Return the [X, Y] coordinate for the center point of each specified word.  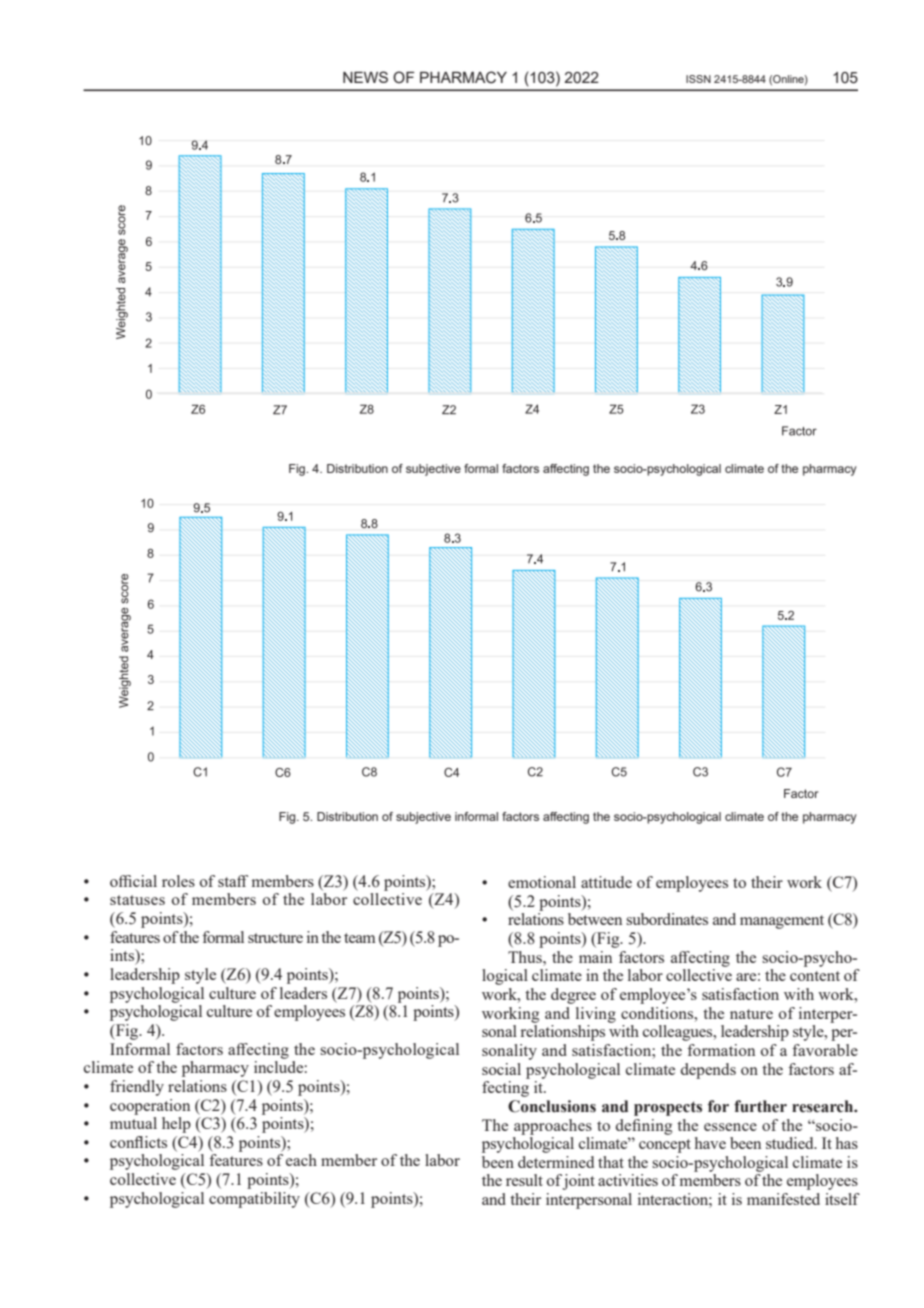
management [782, 922]
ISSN [698, 79]
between [595, 919]
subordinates [667, 919]
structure [275, 938]
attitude [606, 882]
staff [233, 881]
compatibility [254, 1200]
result [524, 1180]
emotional [542, 882]
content [815, 976]
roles [178, 881]
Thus [526, 957]
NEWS [365, 77]
